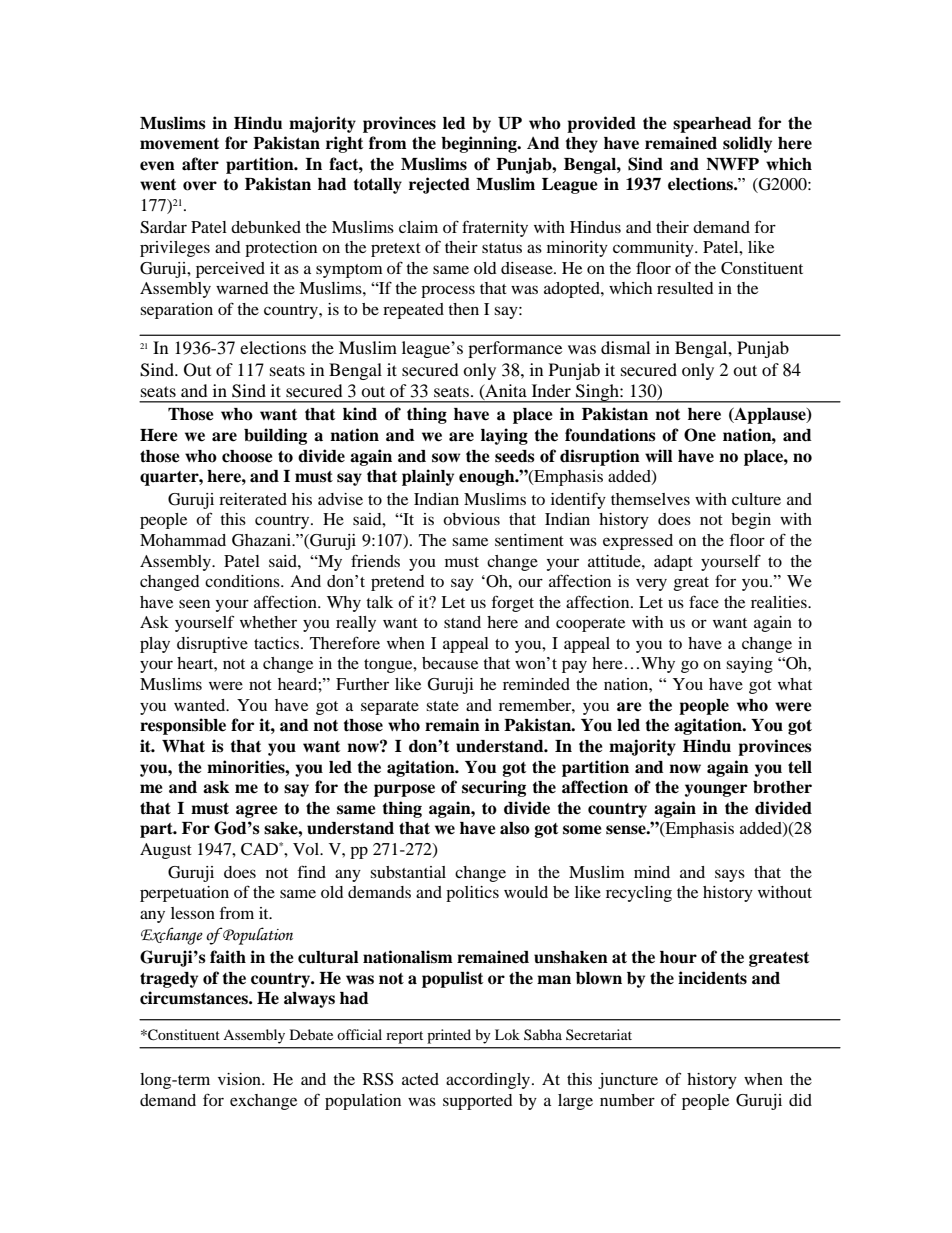 The image size is (952, 1233). Describe the element at coordinates (513, 603) in the screenshot. I see `forget` at that location.
